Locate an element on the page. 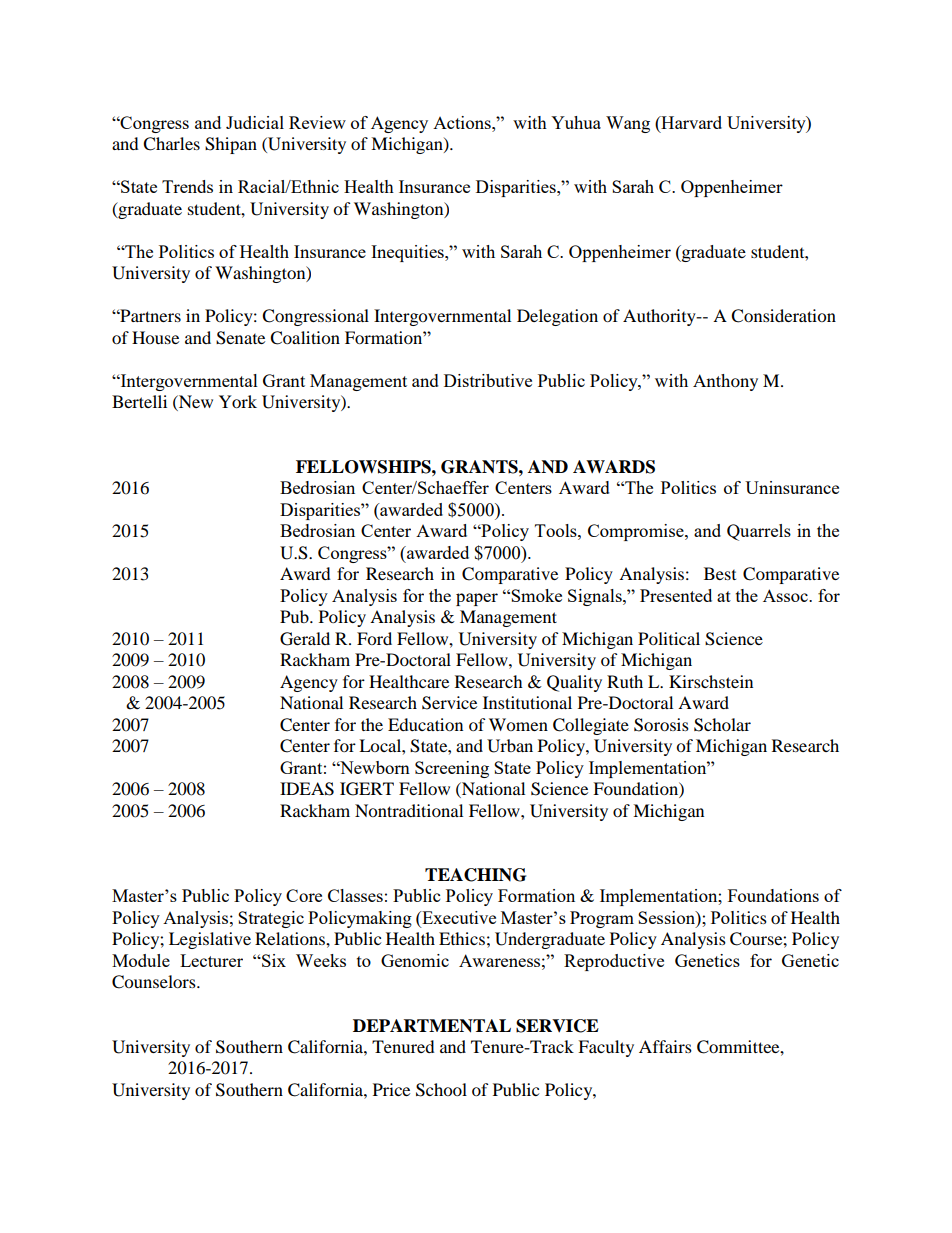  Wang is located at coordinates (628, 124).
